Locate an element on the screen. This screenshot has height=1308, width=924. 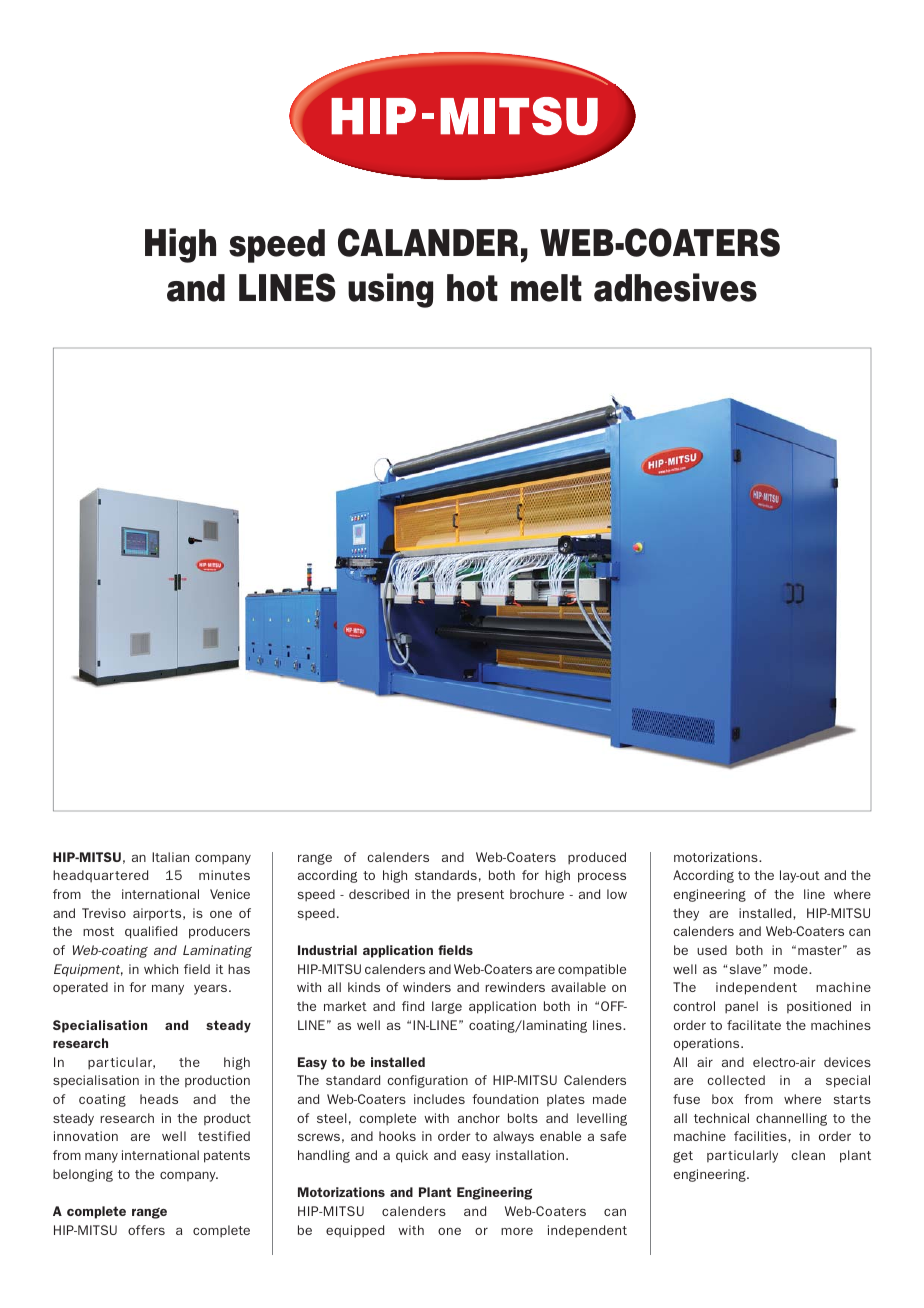
mode is located at coordinates (792, 969).
